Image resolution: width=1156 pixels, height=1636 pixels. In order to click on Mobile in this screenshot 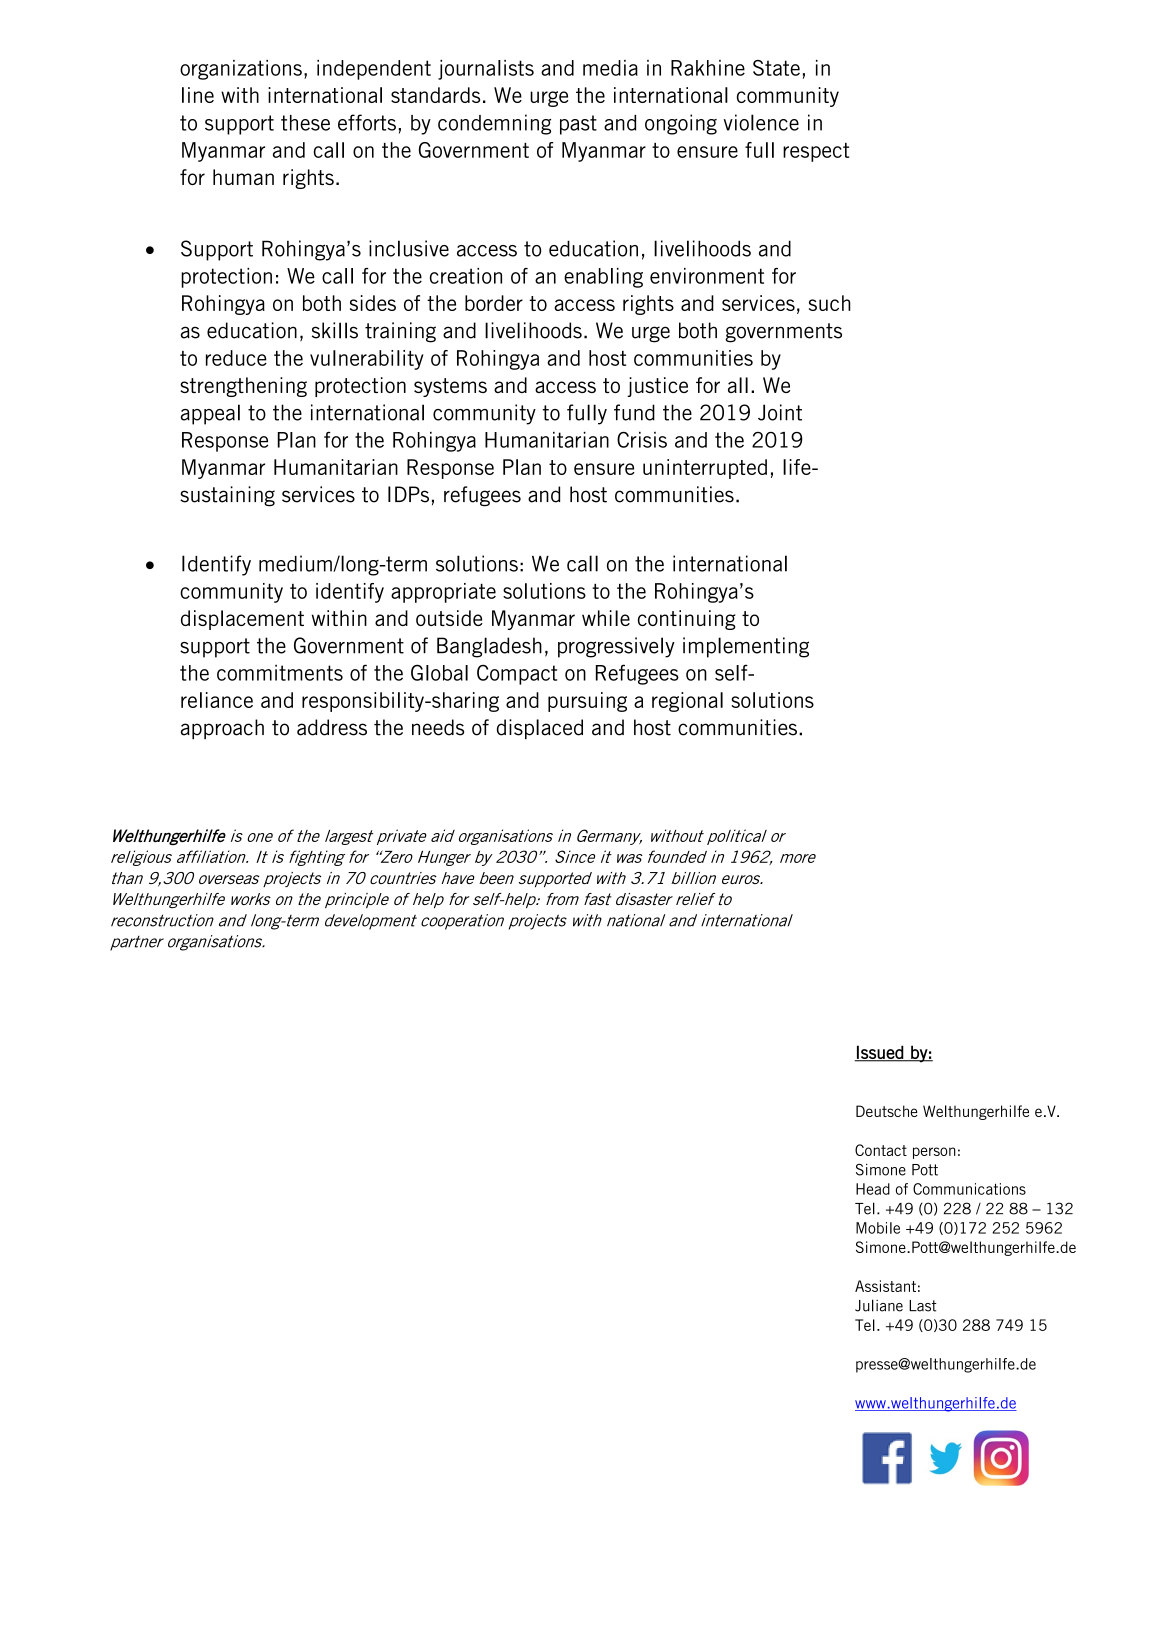, I will do `click(878, 1228)`.
